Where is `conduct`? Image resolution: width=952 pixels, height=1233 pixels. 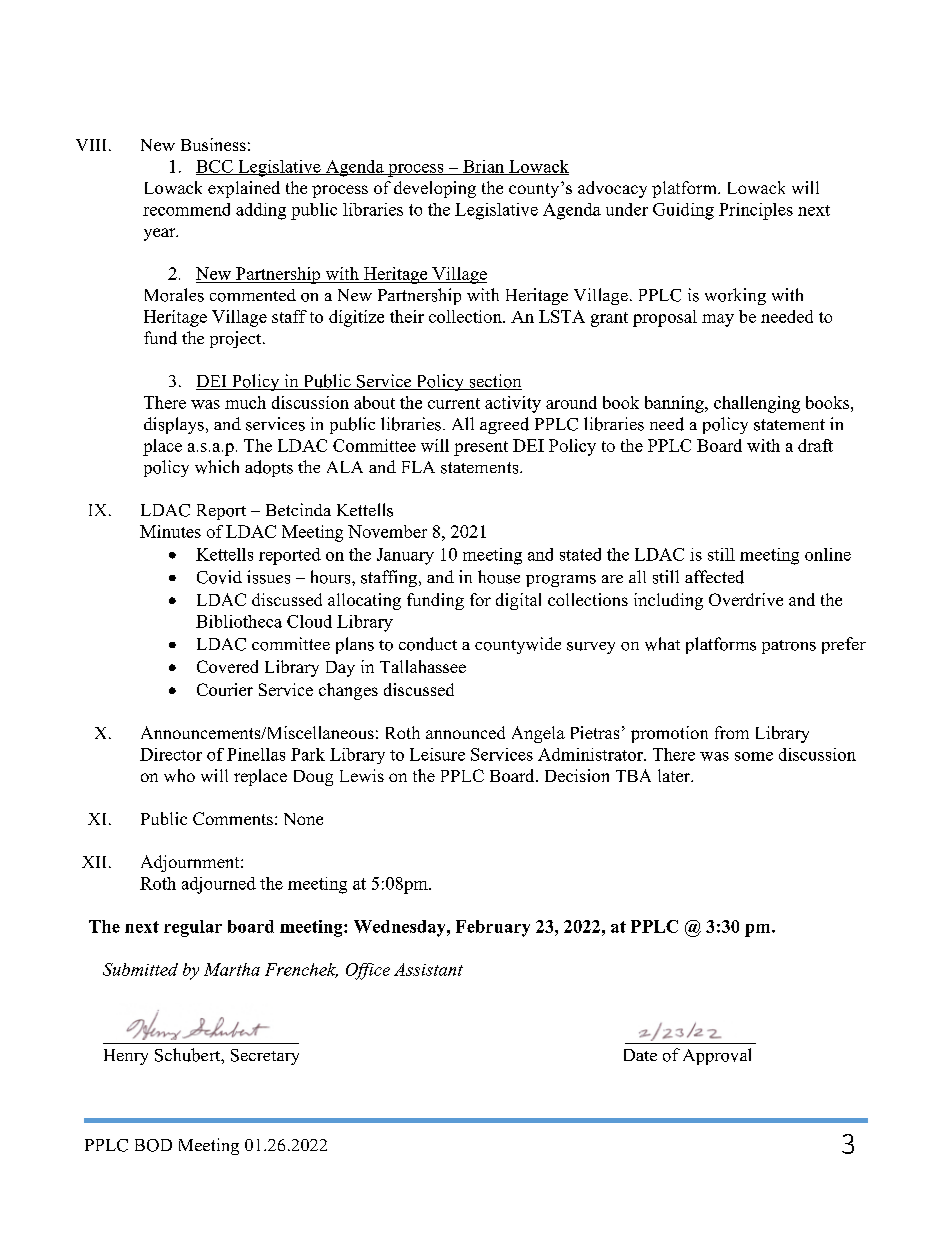
conduct is located at coordinates (428, 644).
